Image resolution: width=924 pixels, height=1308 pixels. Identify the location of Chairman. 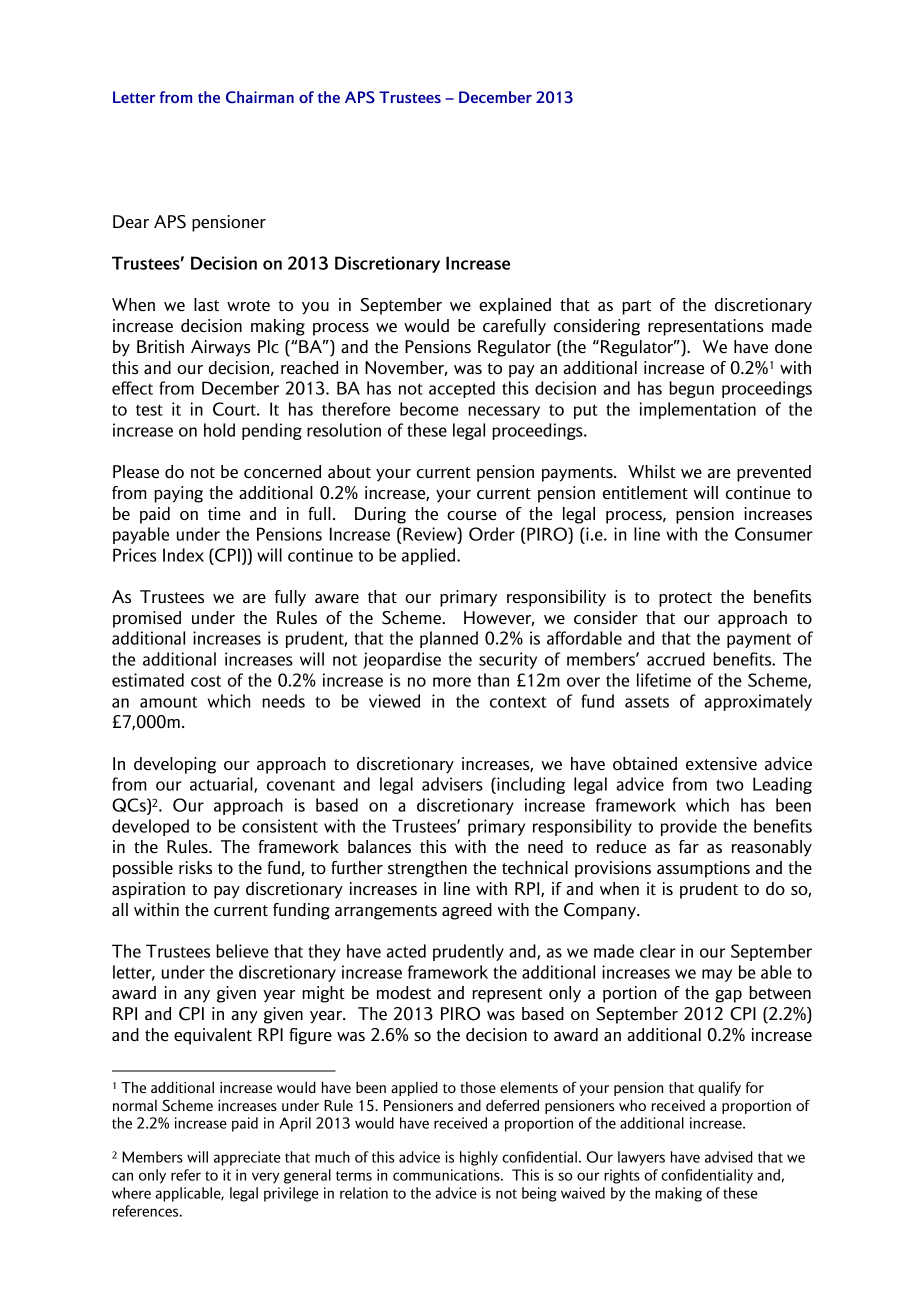
(260, 97).
